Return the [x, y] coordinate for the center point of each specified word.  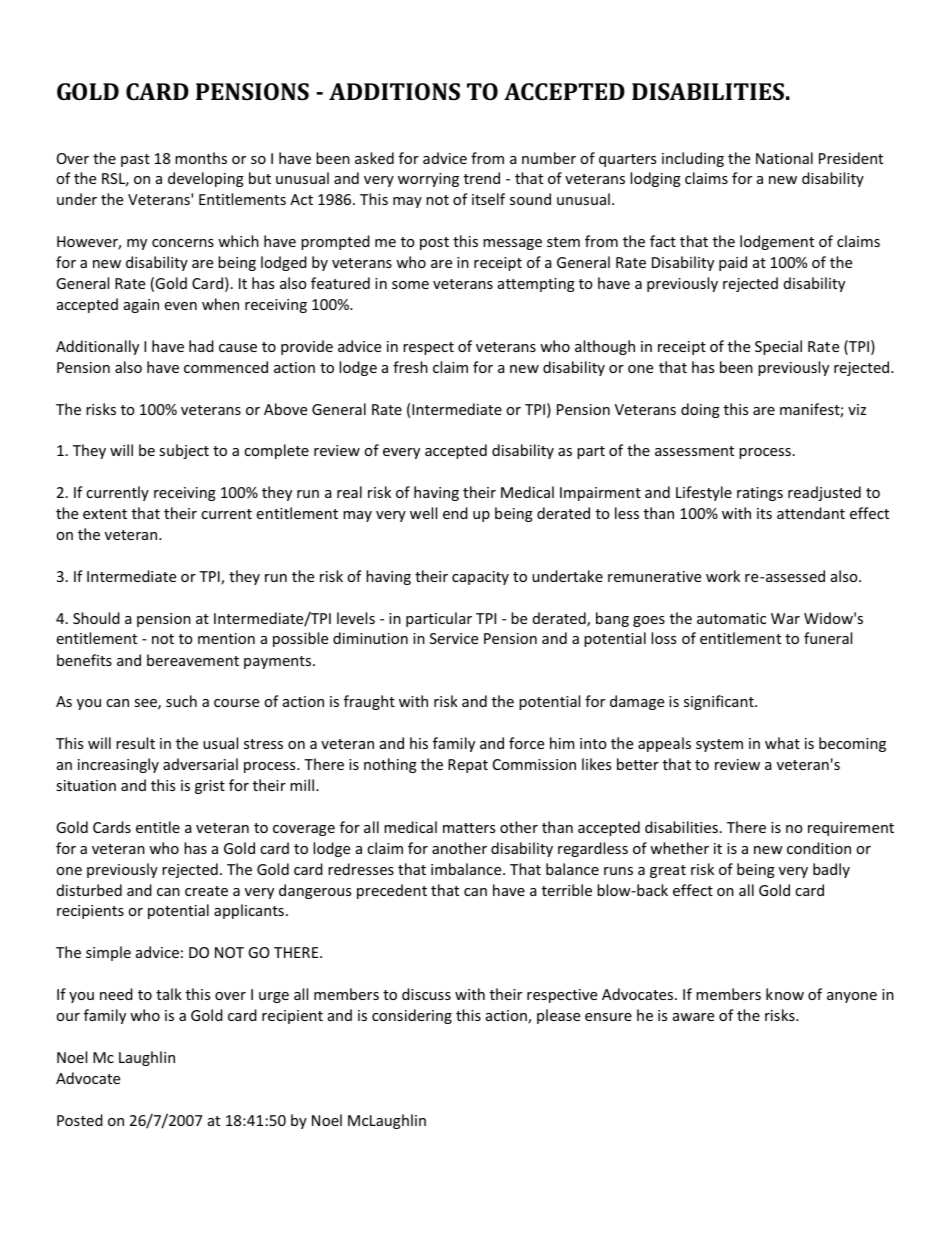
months [201, 158]
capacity [480, 578]
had [201, 346]
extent [105, 514]
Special [778, 347]
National [784, 158]
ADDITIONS [394, 91]
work [723, 576]
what [782, 743]
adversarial [200, 764]
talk [169, 994]
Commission [534, 764]
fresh [410, 367]
